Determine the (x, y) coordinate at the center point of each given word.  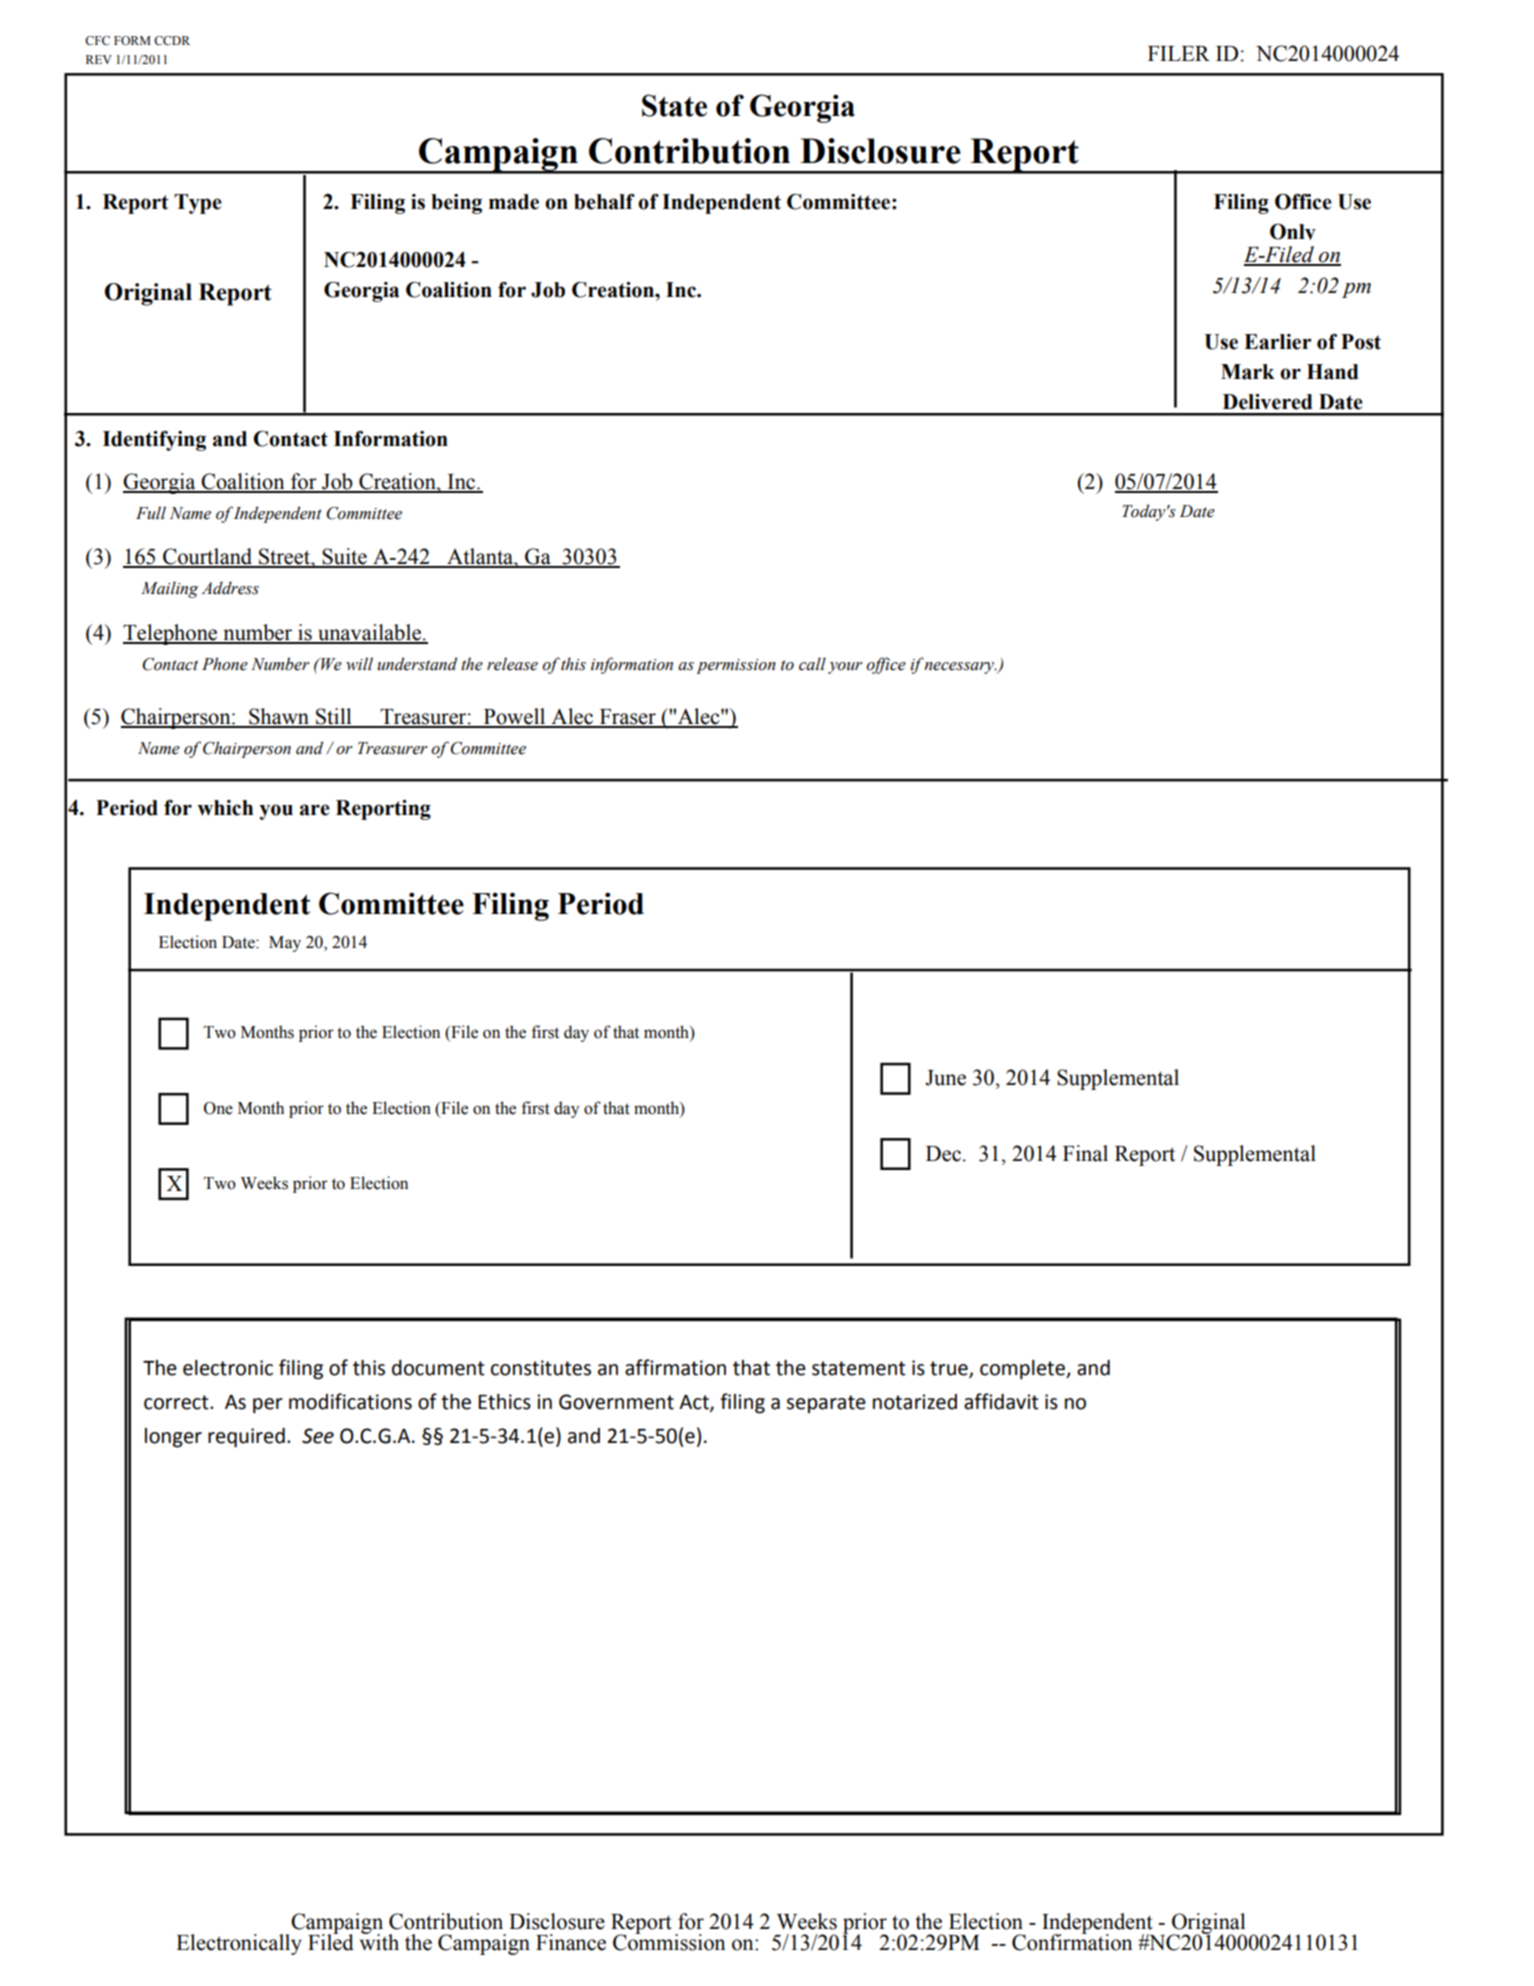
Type (198, 204)
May (285, 944)
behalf (604, 202)
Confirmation (1072, 1941)
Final (1085, 1153)
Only (1293, 232)
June (945, 1078)
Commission (669, 1941)
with (379, 1941)
